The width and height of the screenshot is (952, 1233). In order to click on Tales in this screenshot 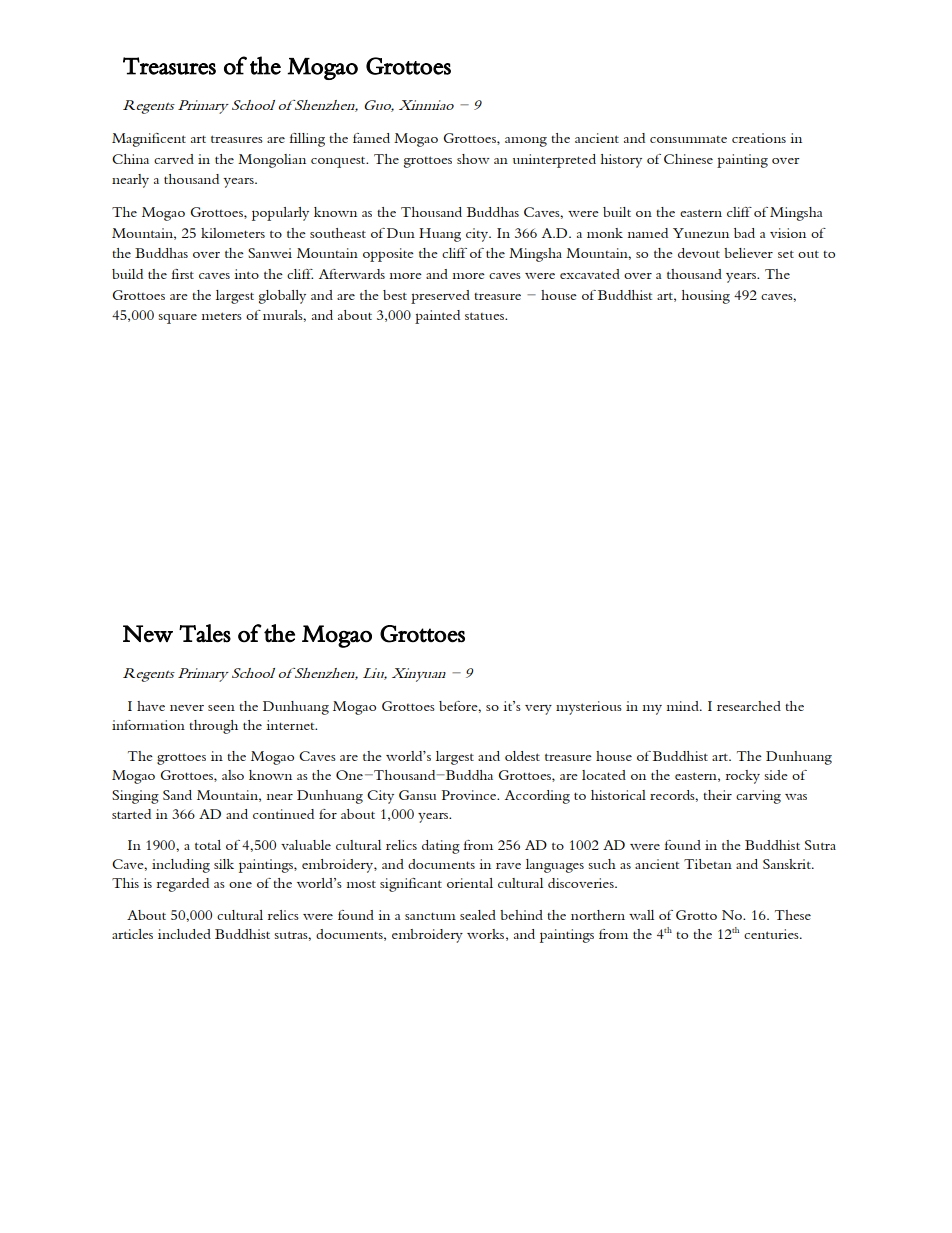, I will do `click(205, 633)`.
